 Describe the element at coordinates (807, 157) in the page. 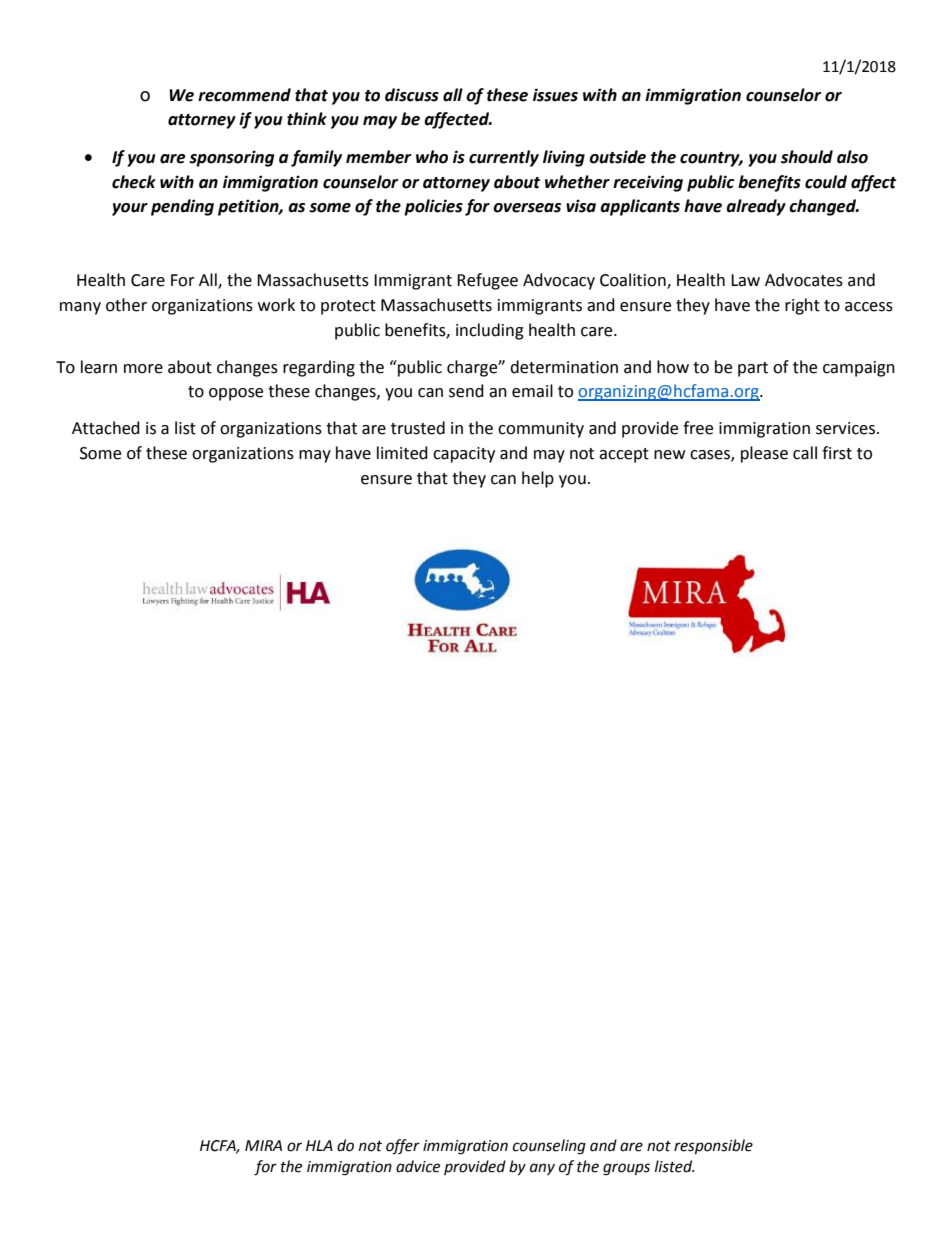

I see `should` at that location.
